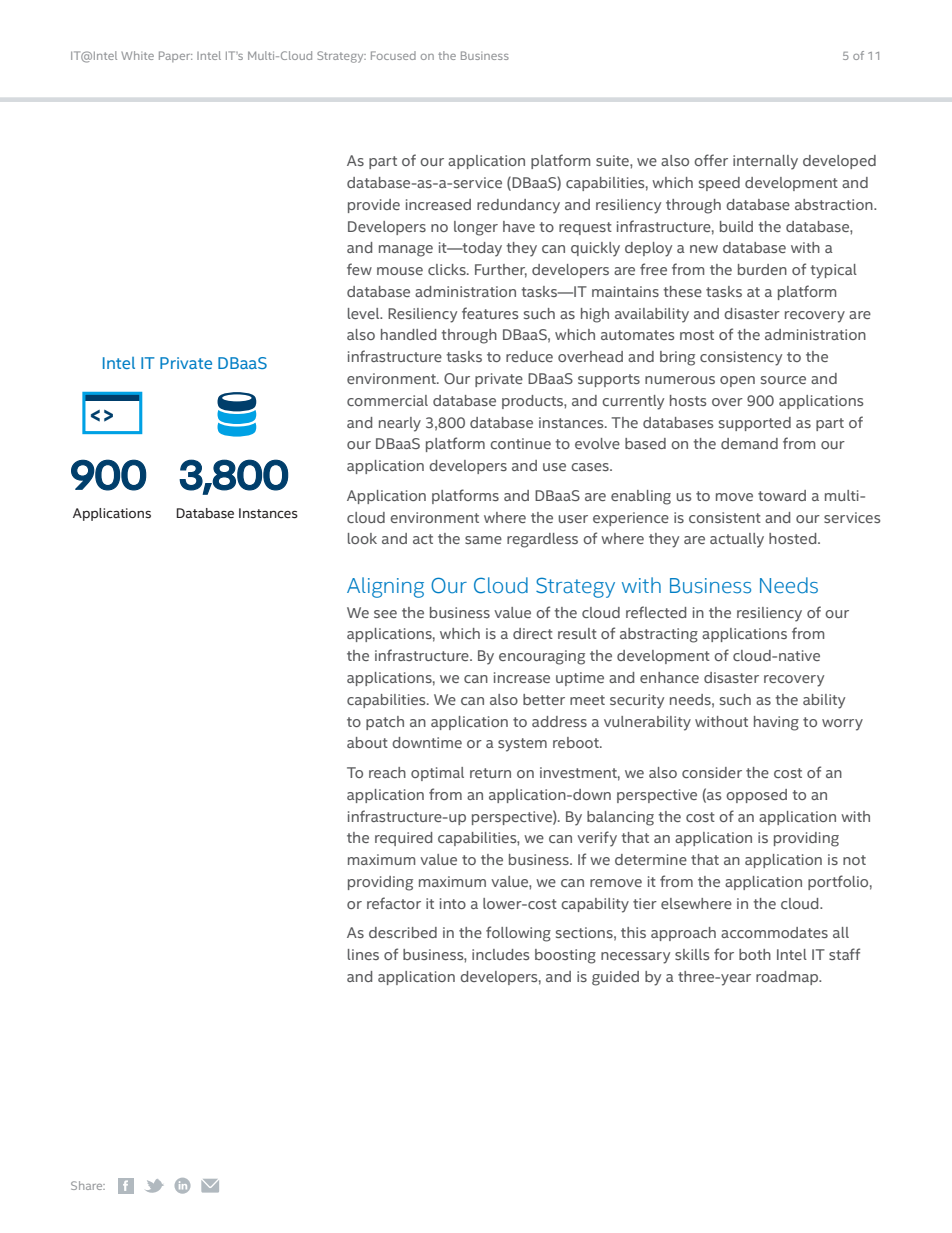  What do you see at coordinates (533, 633) in the document?
I see `direct` at bounding box center [533, 633].
